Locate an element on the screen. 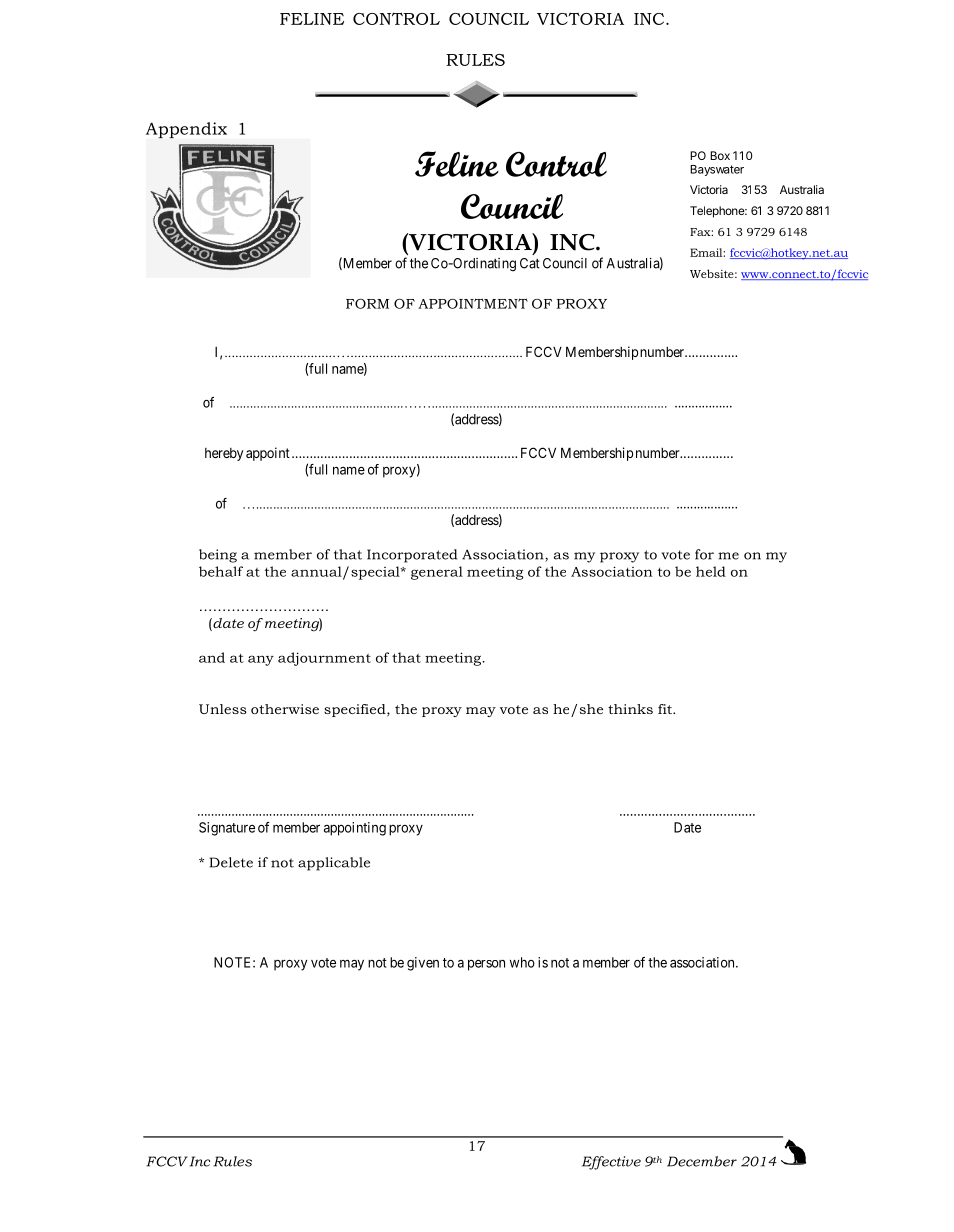  Effective is located at coordinates (611, 1163).
